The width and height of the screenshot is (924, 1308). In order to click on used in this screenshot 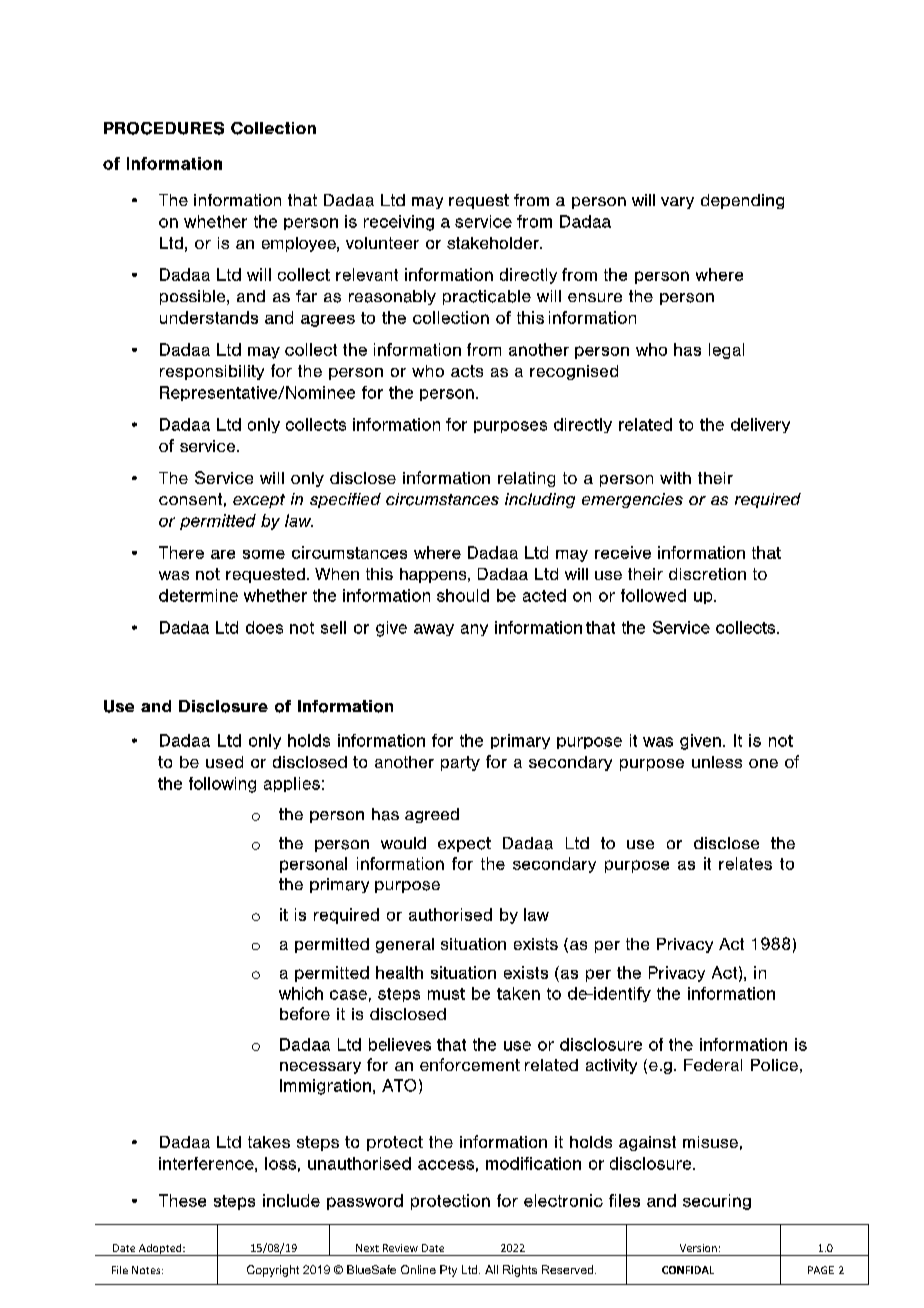, I will do `click(224, 762)`.
